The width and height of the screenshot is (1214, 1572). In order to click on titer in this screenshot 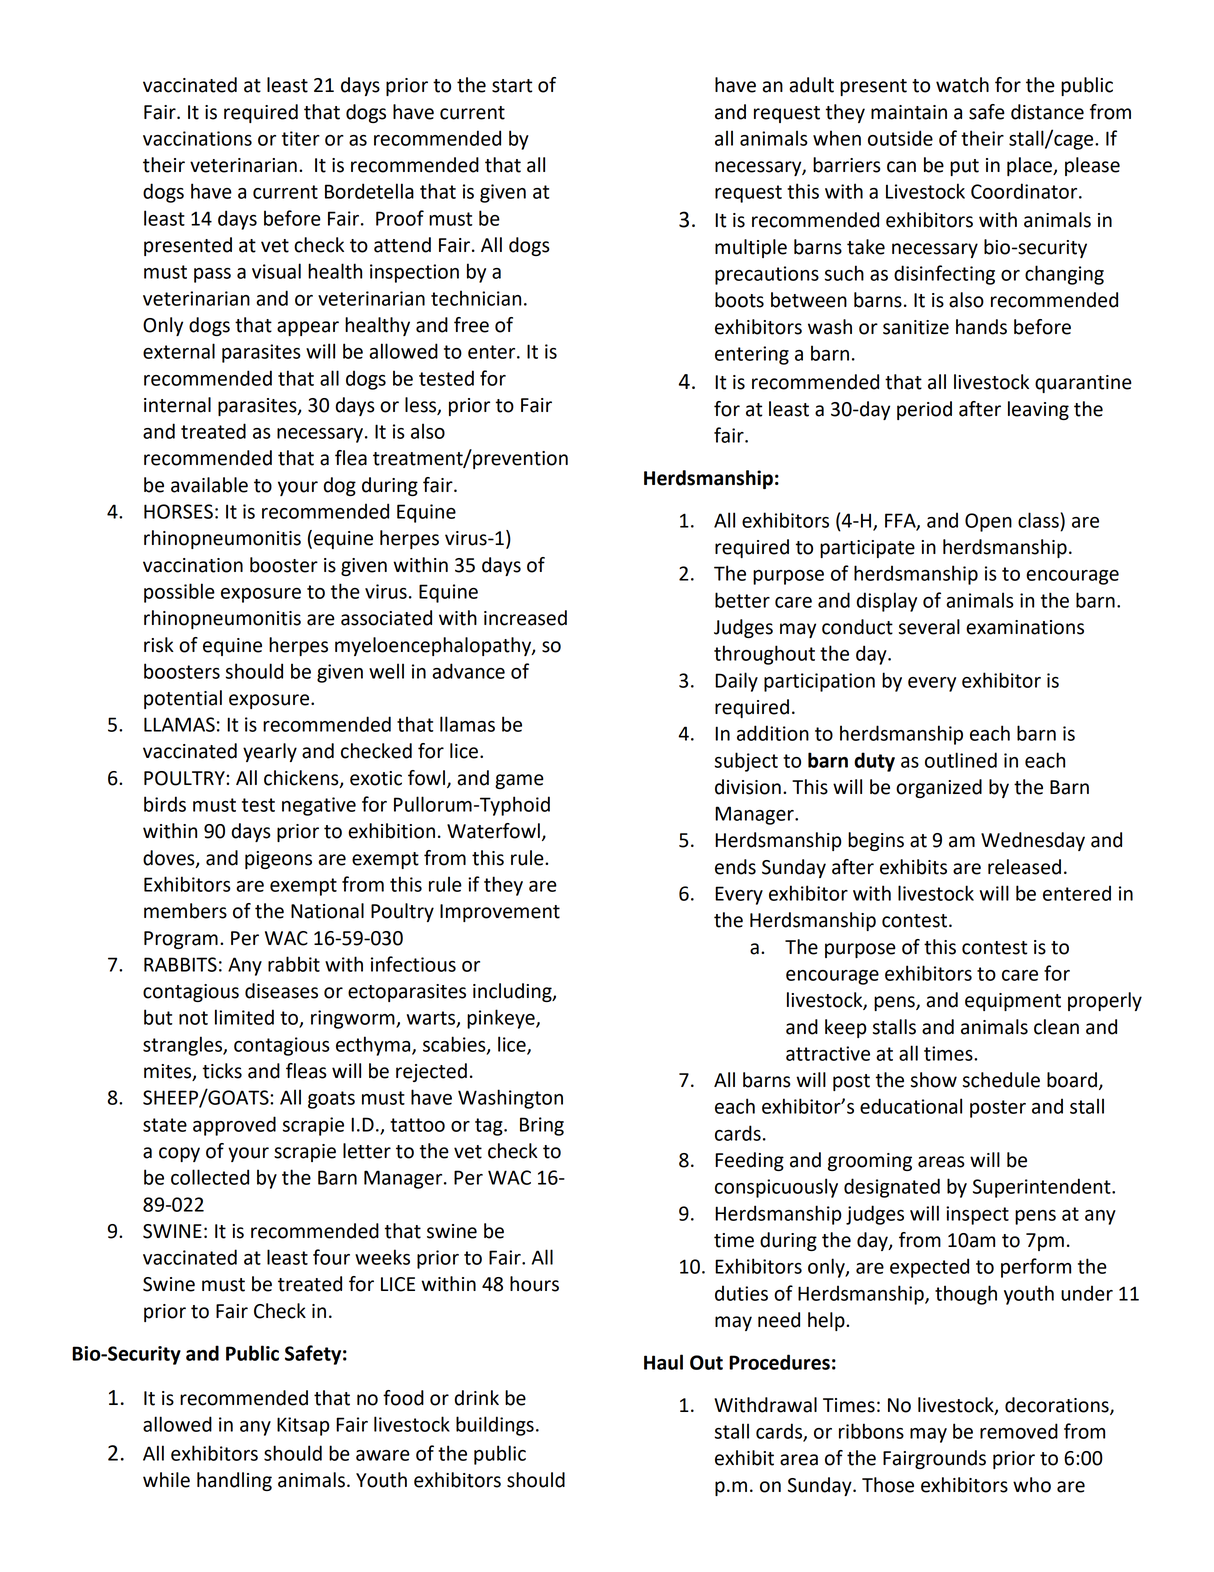, I will do `click(301, 138)`.
